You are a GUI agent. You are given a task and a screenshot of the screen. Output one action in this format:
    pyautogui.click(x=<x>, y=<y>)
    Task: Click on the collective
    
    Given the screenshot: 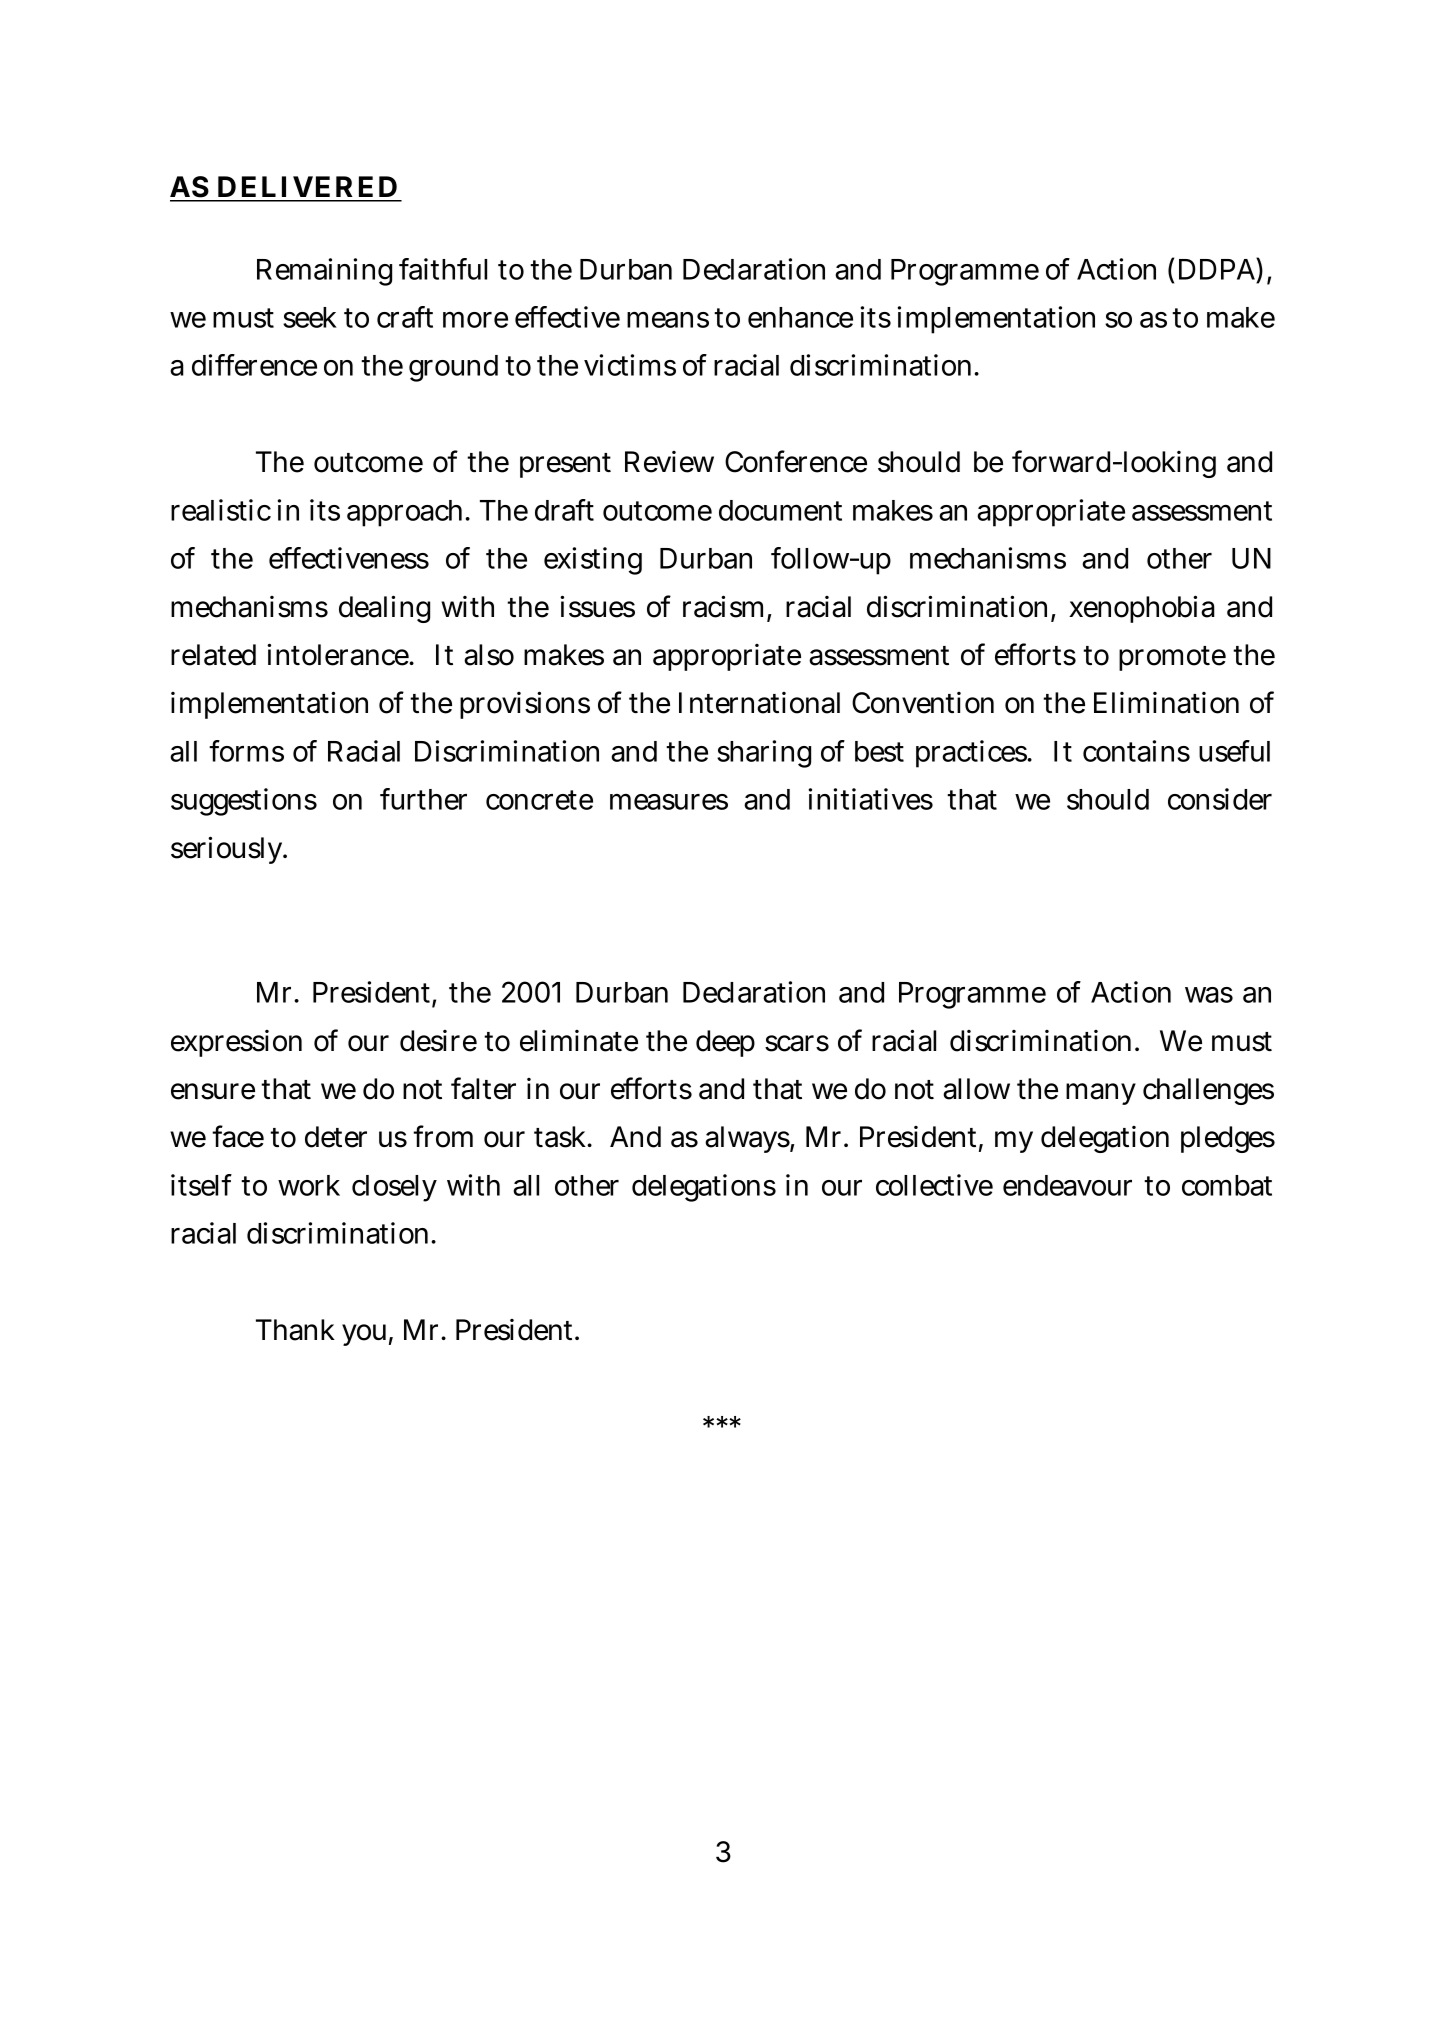 What is the action you would take?
    pyautogui.click(x=934, y=1185)
